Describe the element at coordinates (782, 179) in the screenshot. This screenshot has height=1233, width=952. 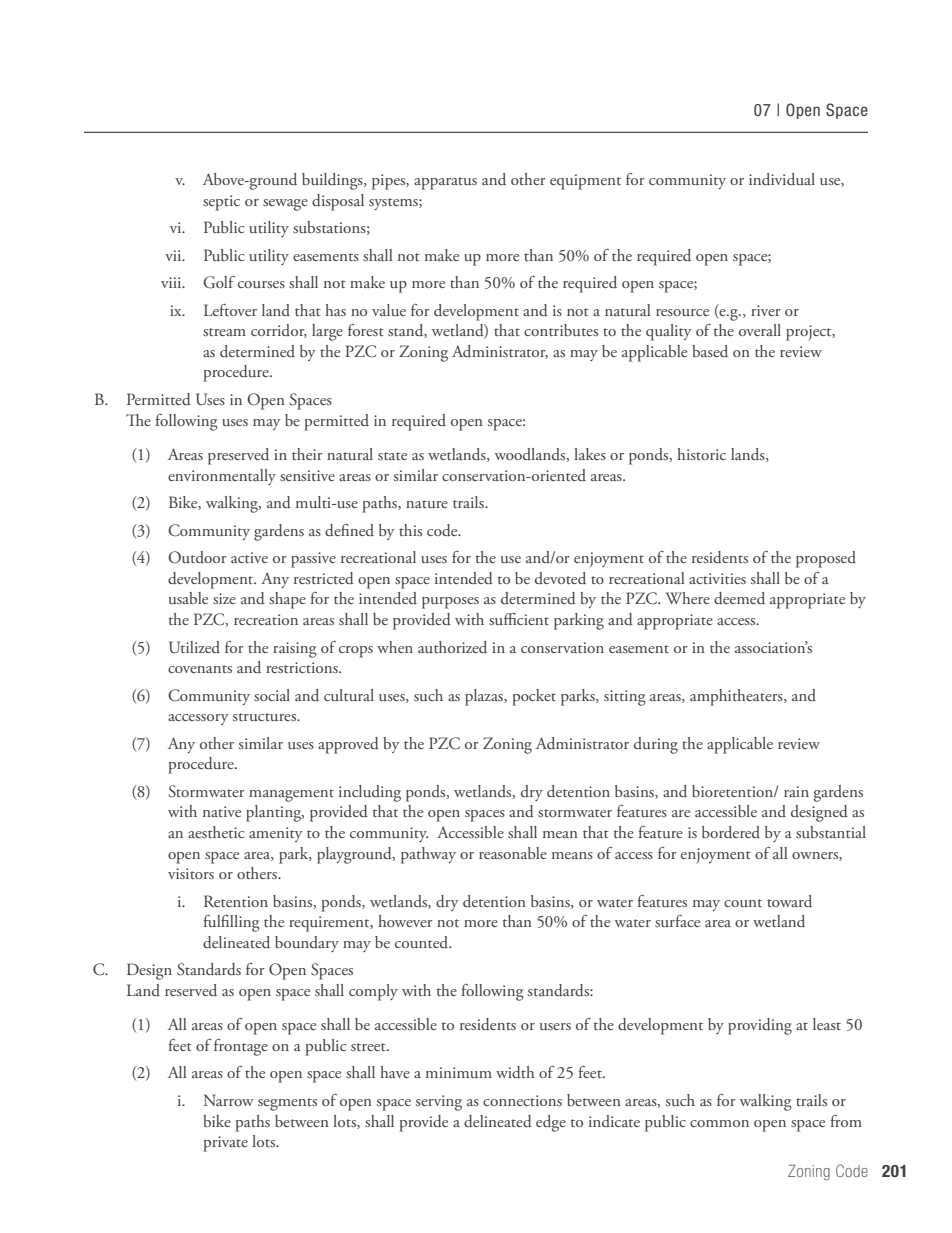
I see `individual` at that location.
